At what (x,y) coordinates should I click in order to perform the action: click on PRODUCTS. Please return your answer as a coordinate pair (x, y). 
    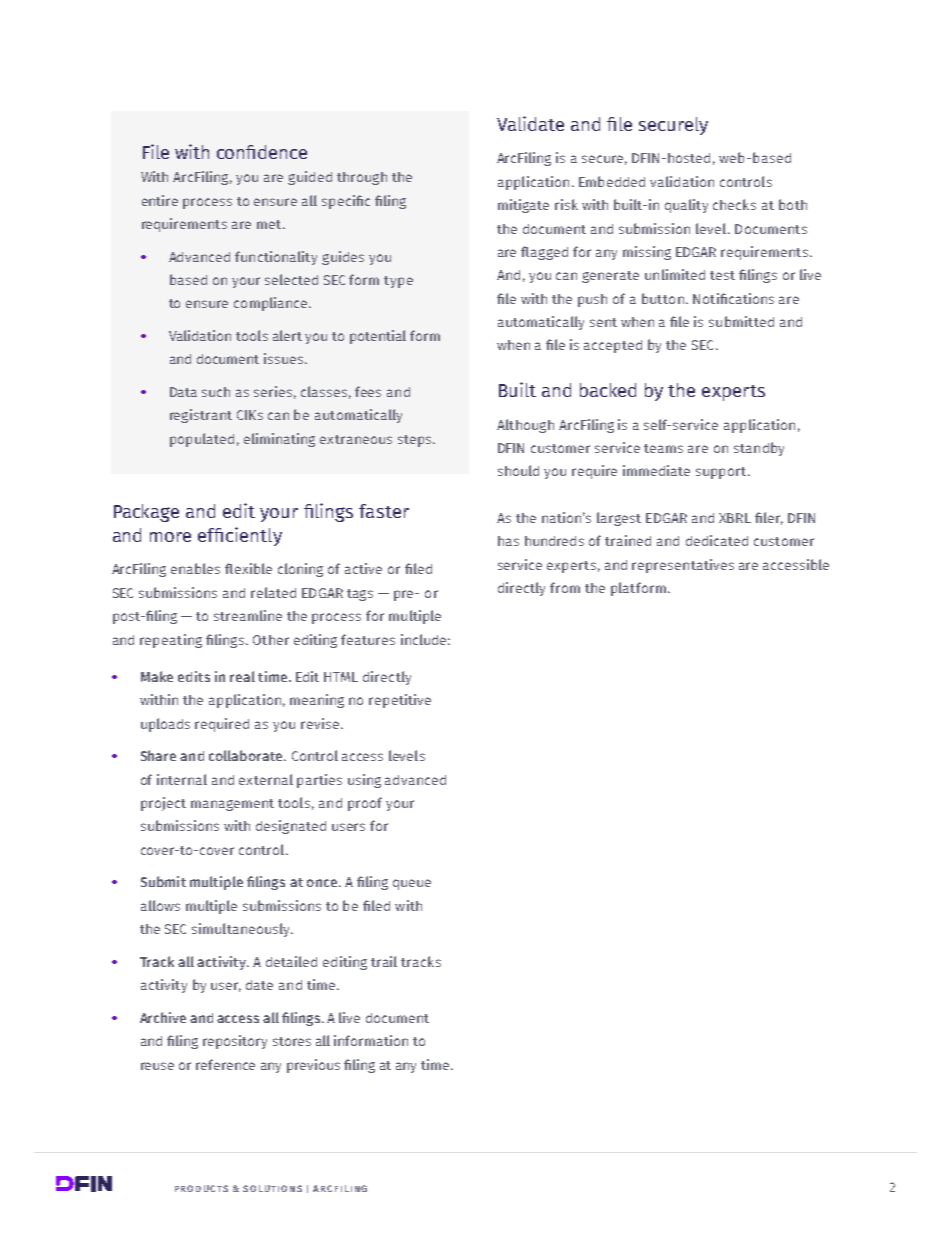
    Looking at the image, I should click on (201, 1188).
